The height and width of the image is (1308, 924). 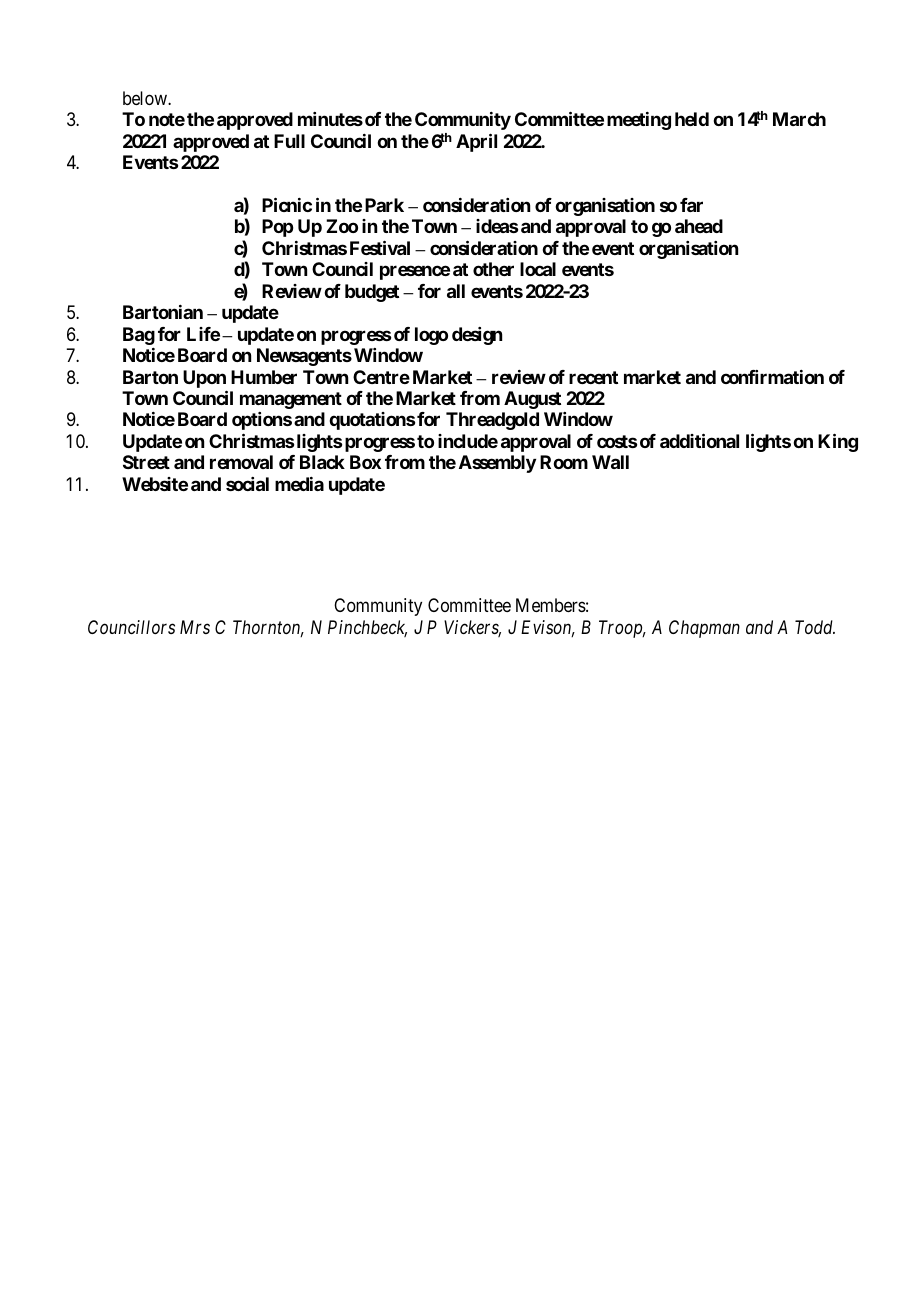 I want to click on Chapman, so click(x=704, y=629).
